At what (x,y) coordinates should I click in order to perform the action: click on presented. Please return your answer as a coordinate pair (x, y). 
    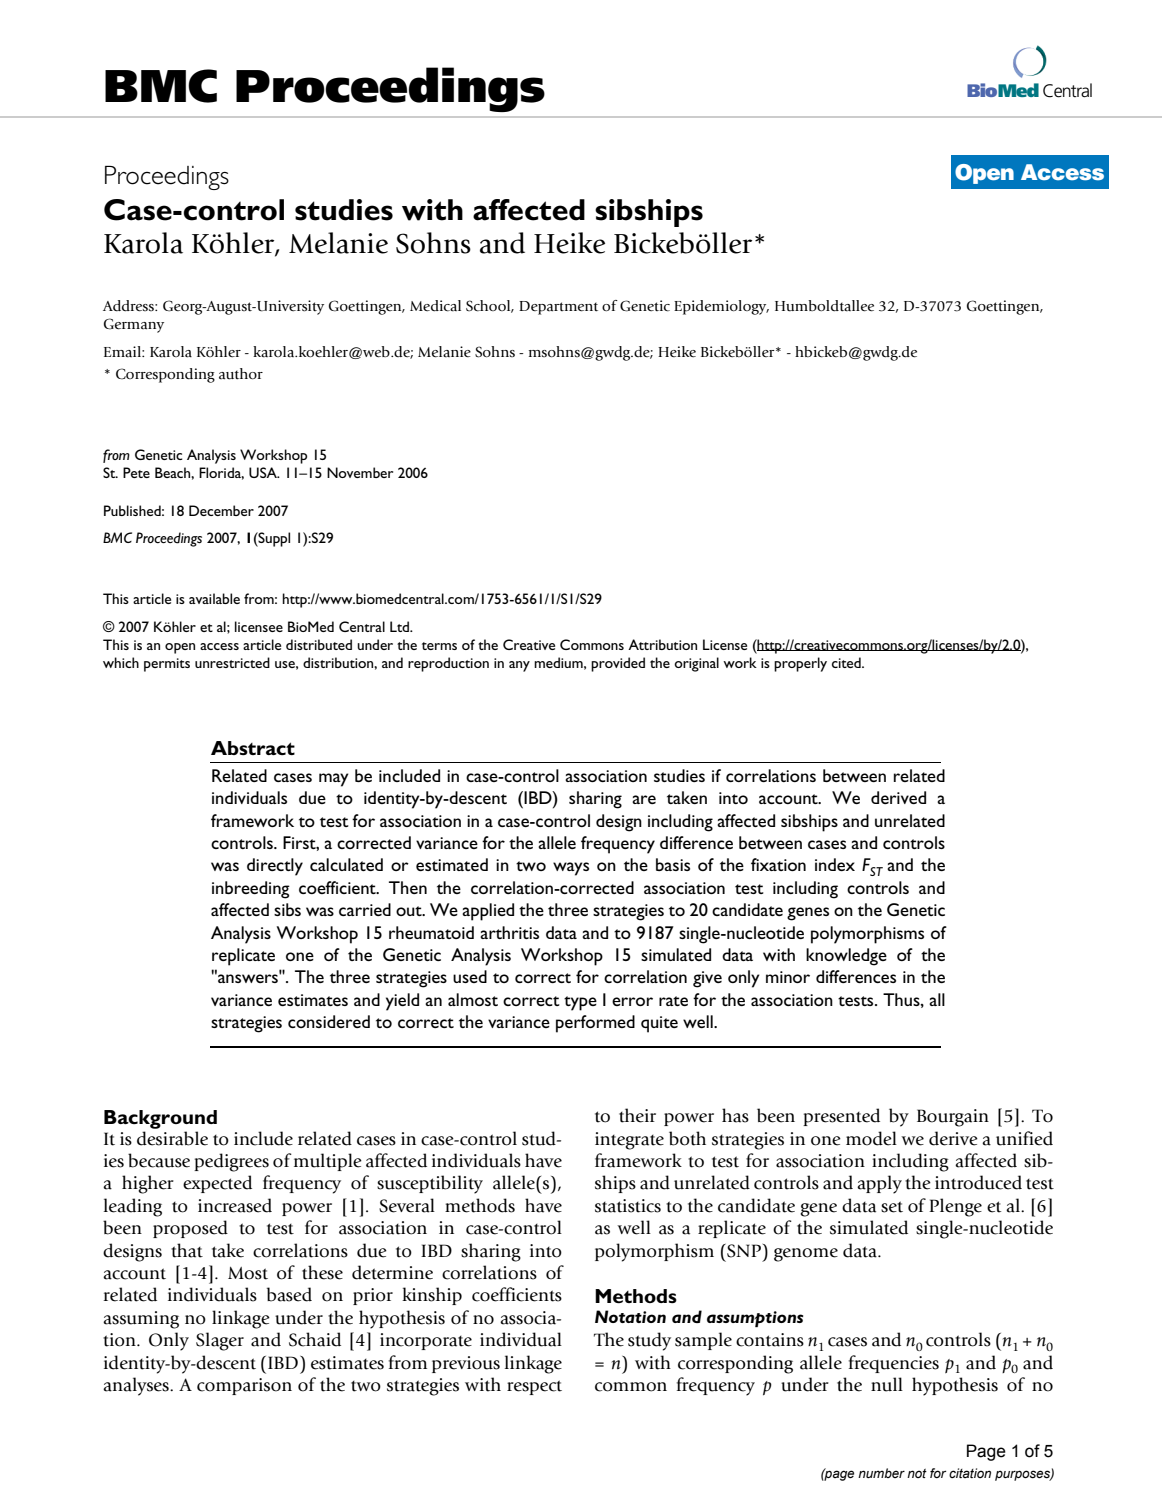
    Looking at the image, I should click on (841, 1117).
